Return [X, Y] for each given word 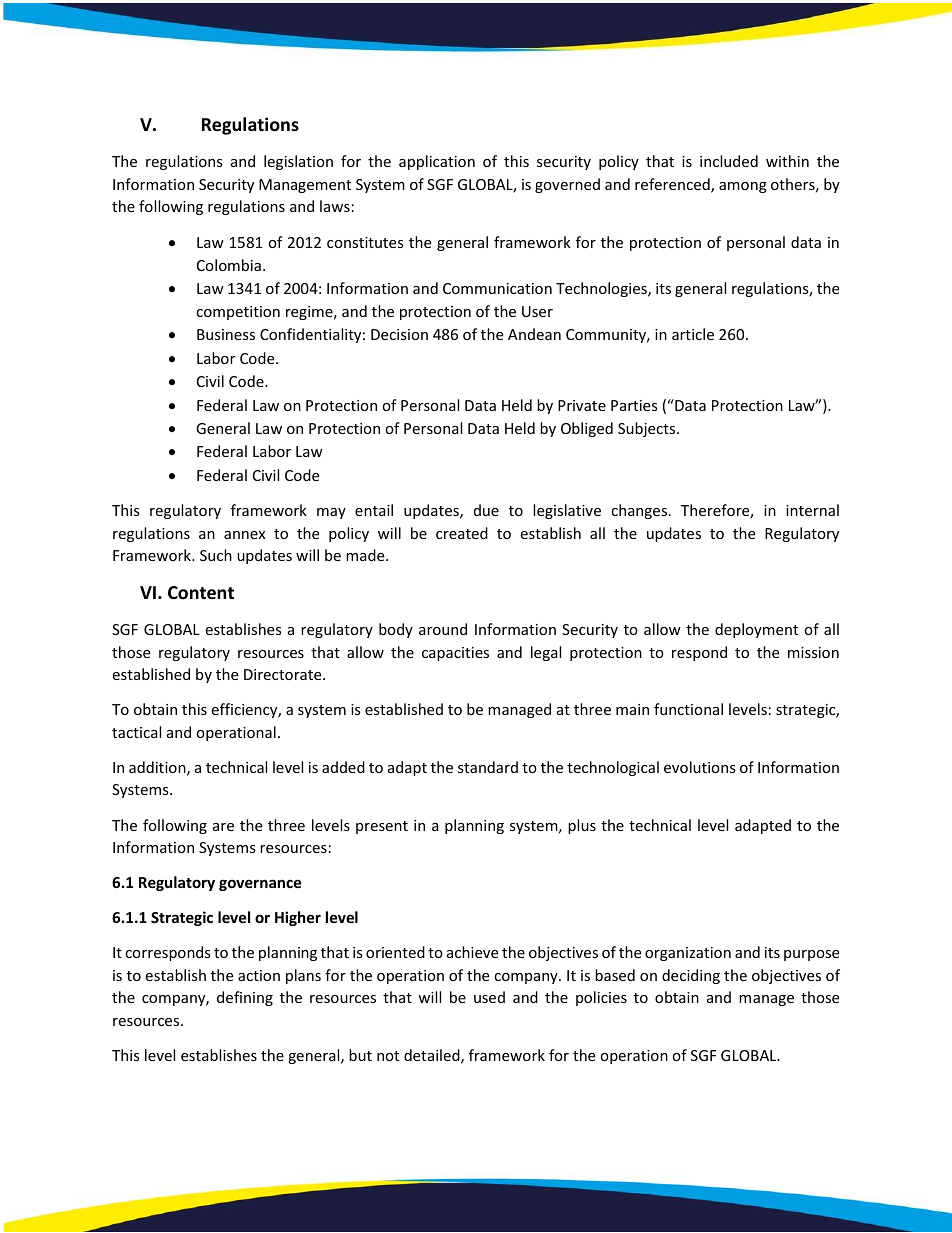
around [443, 629]
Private [582, 405]
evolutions [700, 767]
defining [245, 998]
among [743, 187]
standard [488, 767]
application [437, 162]
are [223, 827]
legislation [298, 162]
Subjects [648, 429]
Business [226, 334]
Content [201, 593]
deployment [756, 630]
